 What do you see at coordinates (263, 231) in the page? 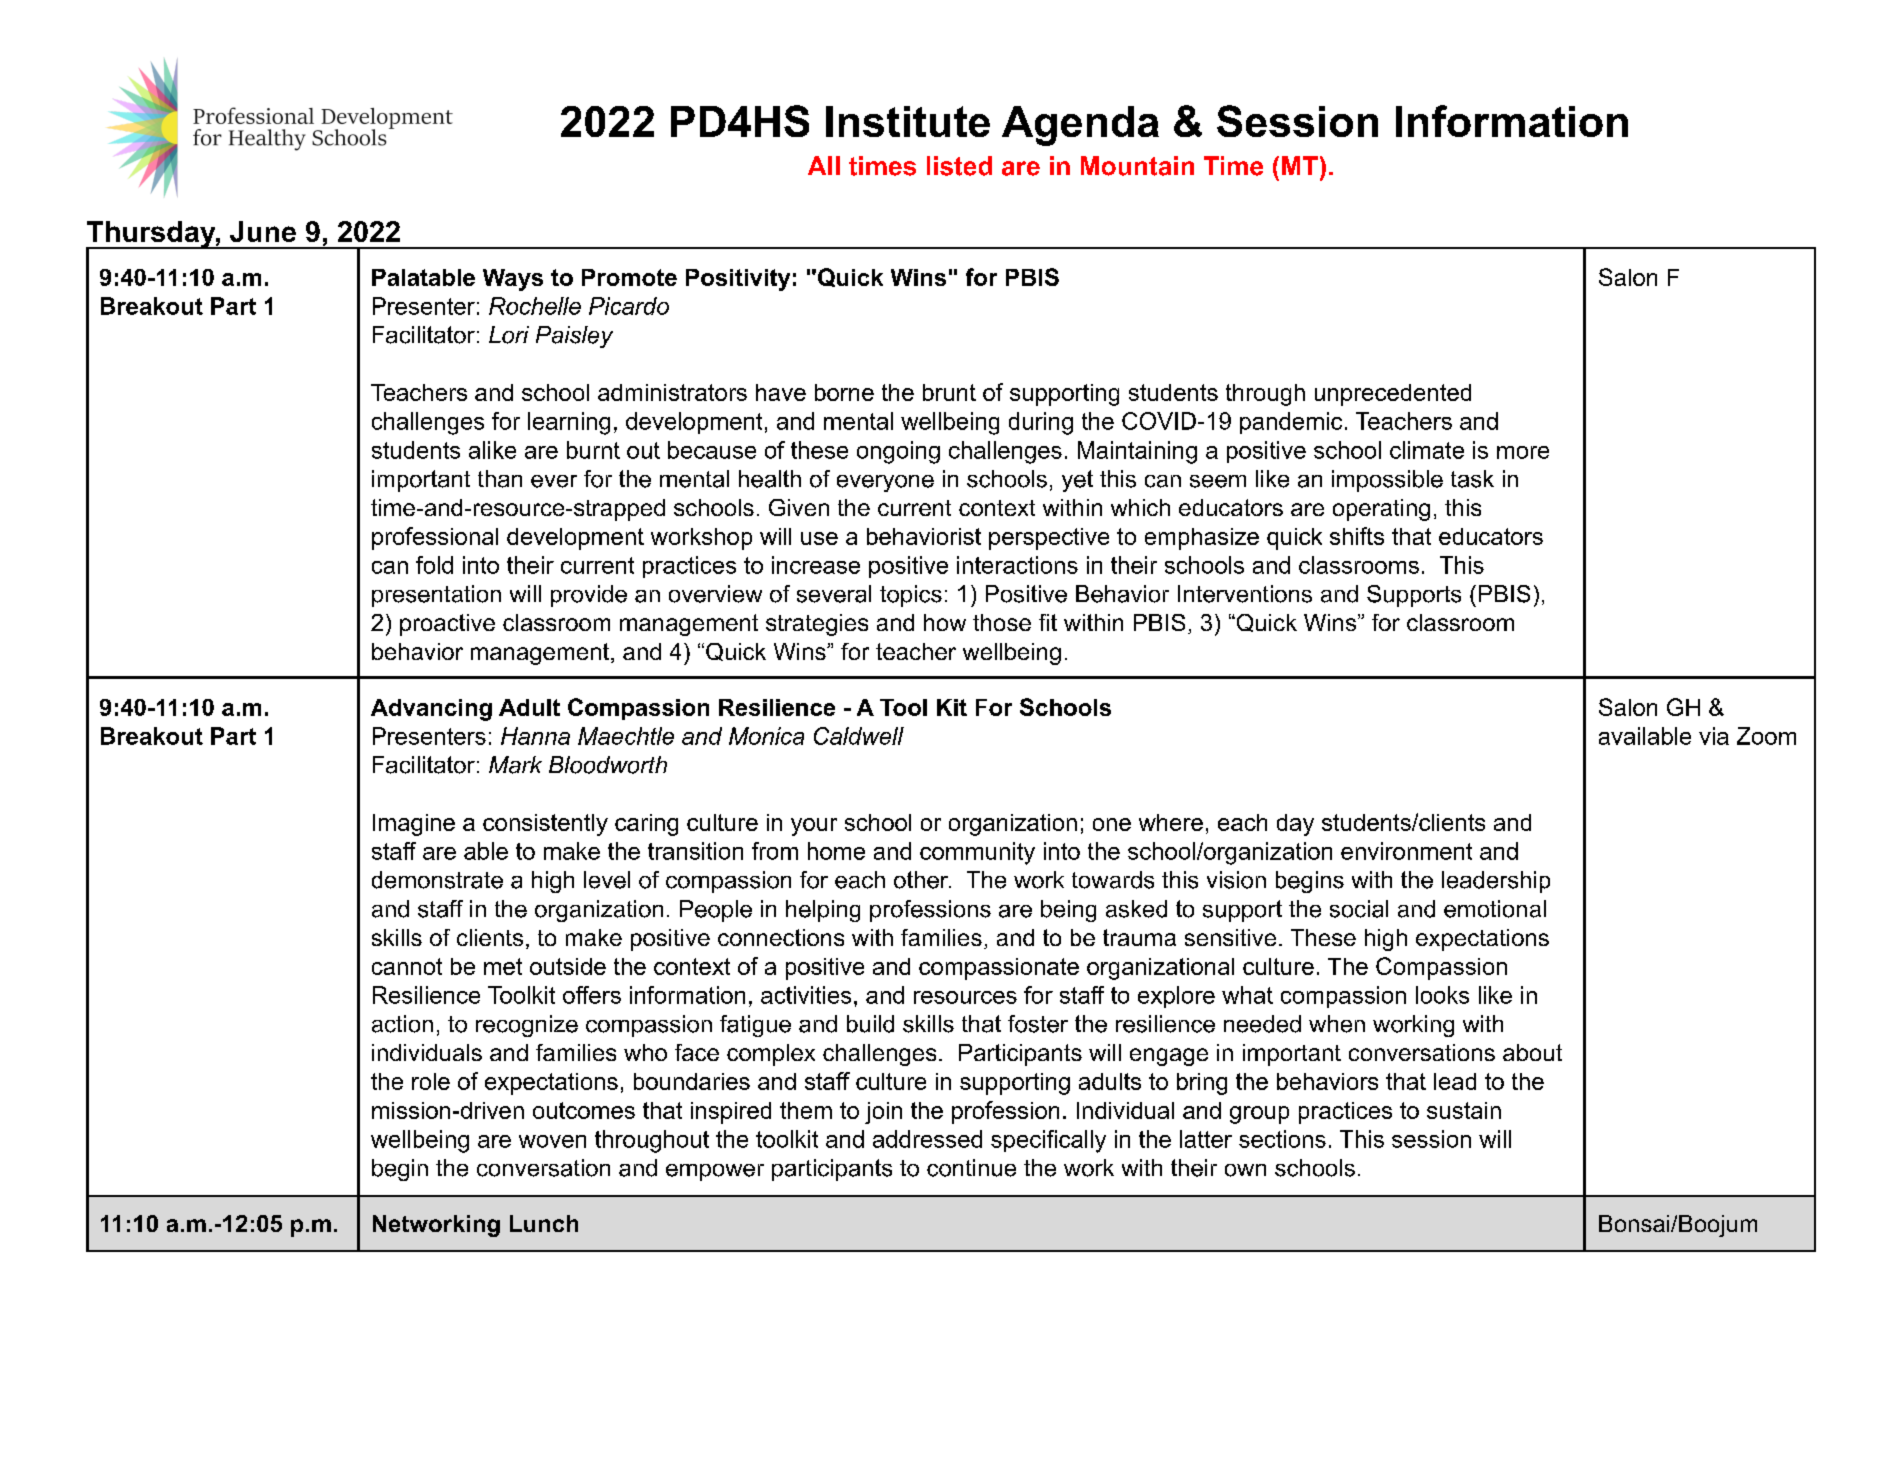
I see `June` at bounding box center [263, 231].
